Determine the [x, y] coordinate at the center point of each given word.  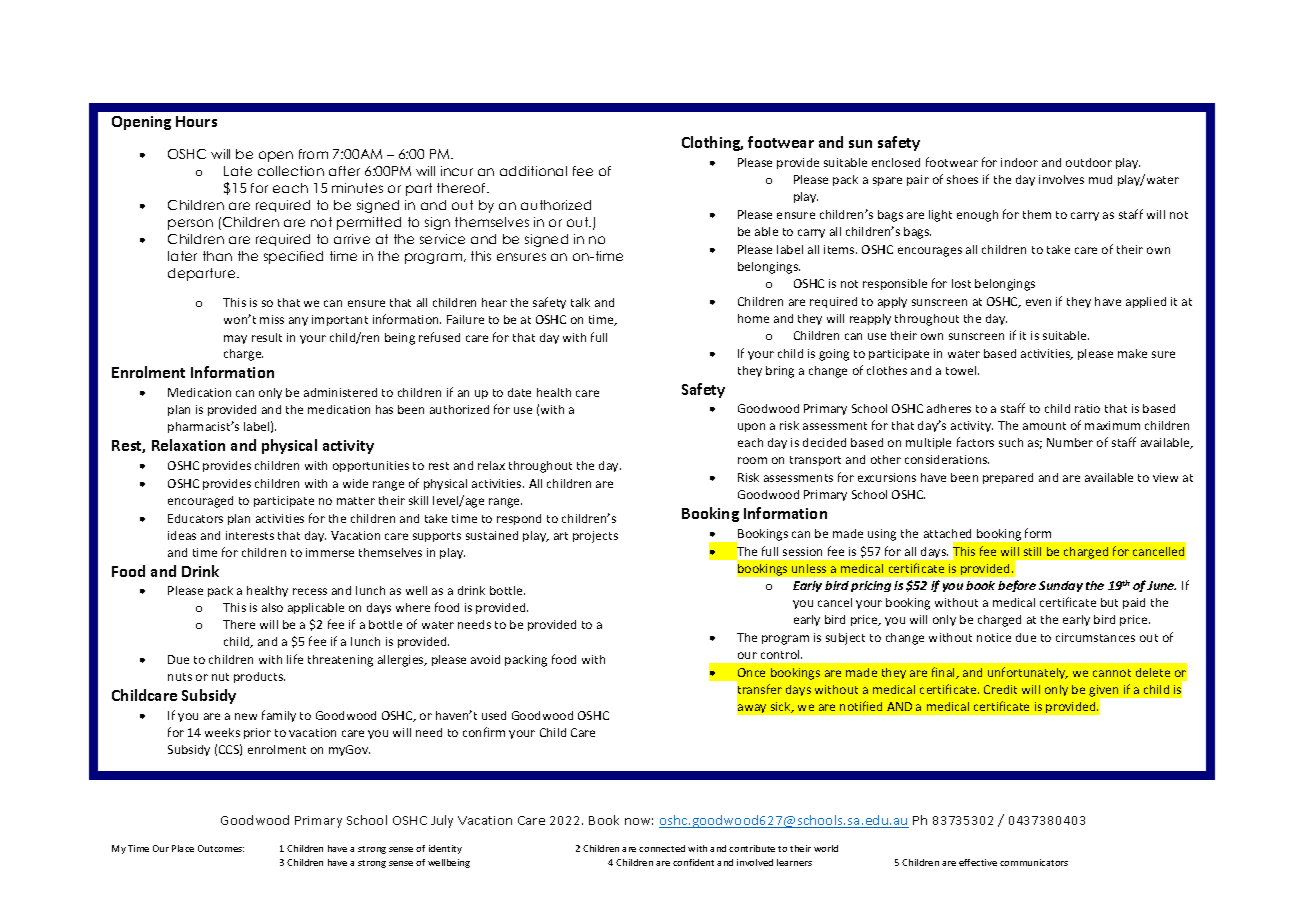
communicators [1034, 862]
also [272, 607]
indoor [1019, 162]
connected [662, 848]
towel [962, 370]
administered [340, 392]
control [781, 654]
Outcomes [221, 848]
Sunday [1061, 586]
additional [533, 171]
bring [780, 372]
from [313, 154]
